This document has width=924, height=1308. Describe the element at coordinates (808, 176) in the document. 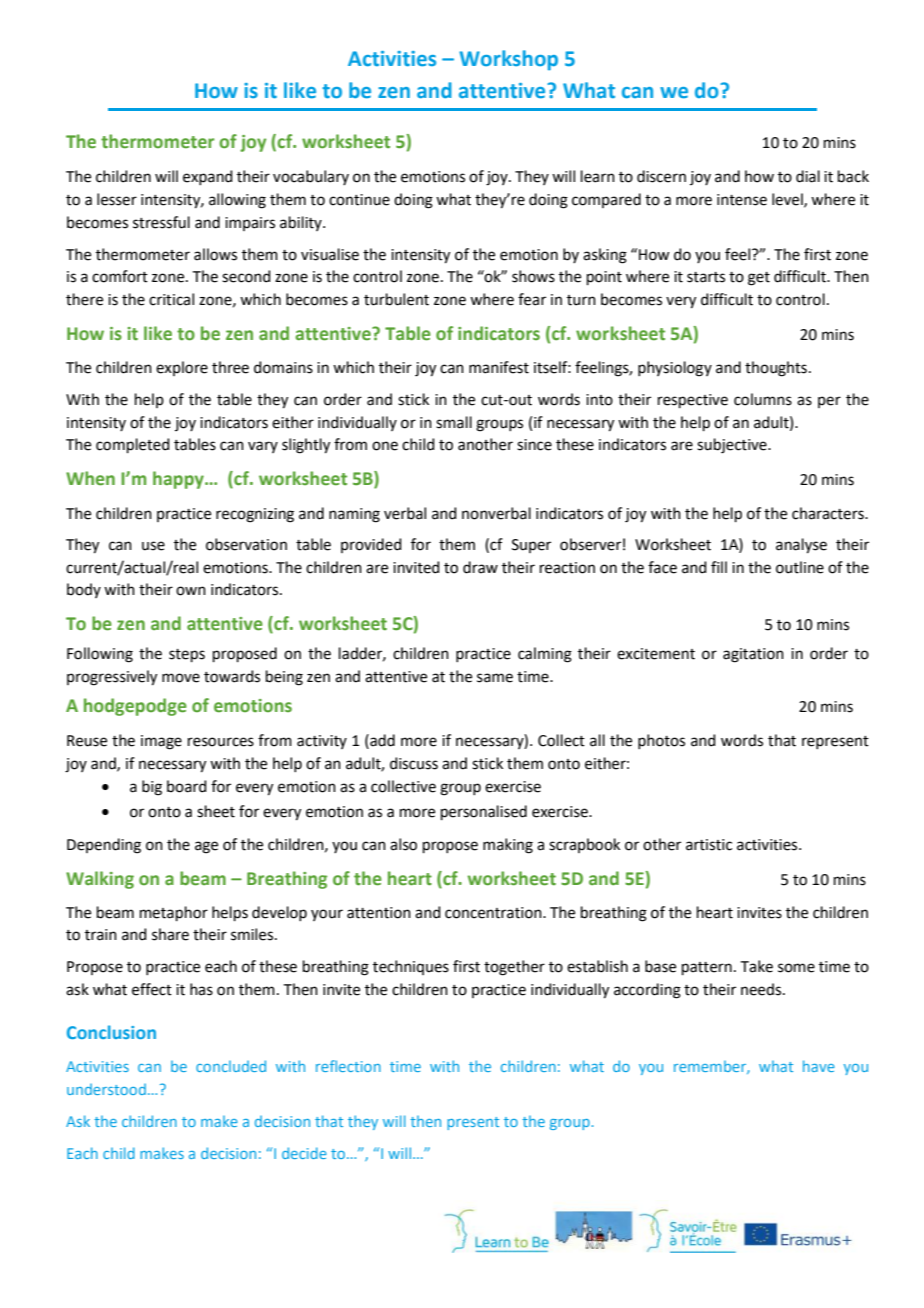

I see `dial` at that location.
